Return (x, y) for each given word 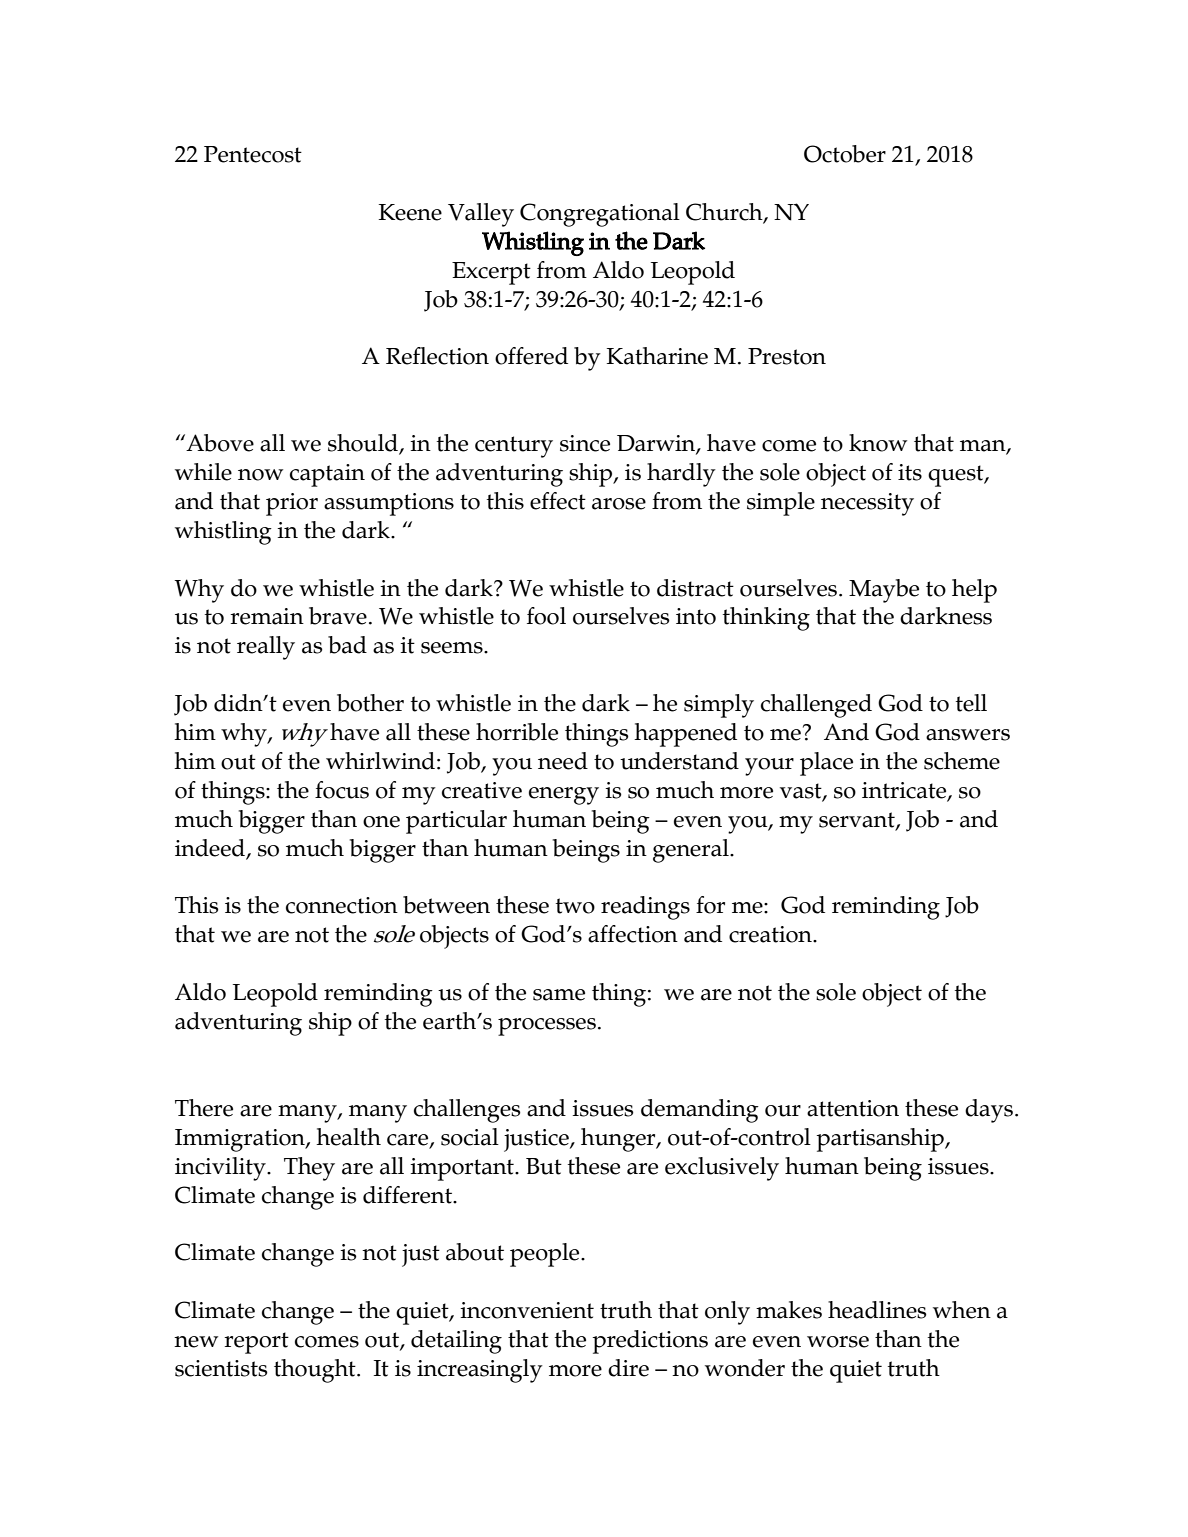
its (910, 472)
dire (628, 1368)
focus (342, 790)
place (826, 764)
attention (853, 1108)
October (845, 154)
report (256, 1343)
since (585, 443)
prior (292, 504)
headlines (877, 1310)
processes (547, 1027)
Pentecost (253, 154)
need (563, 761)
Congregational (600, 215)
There (204, 1108)
